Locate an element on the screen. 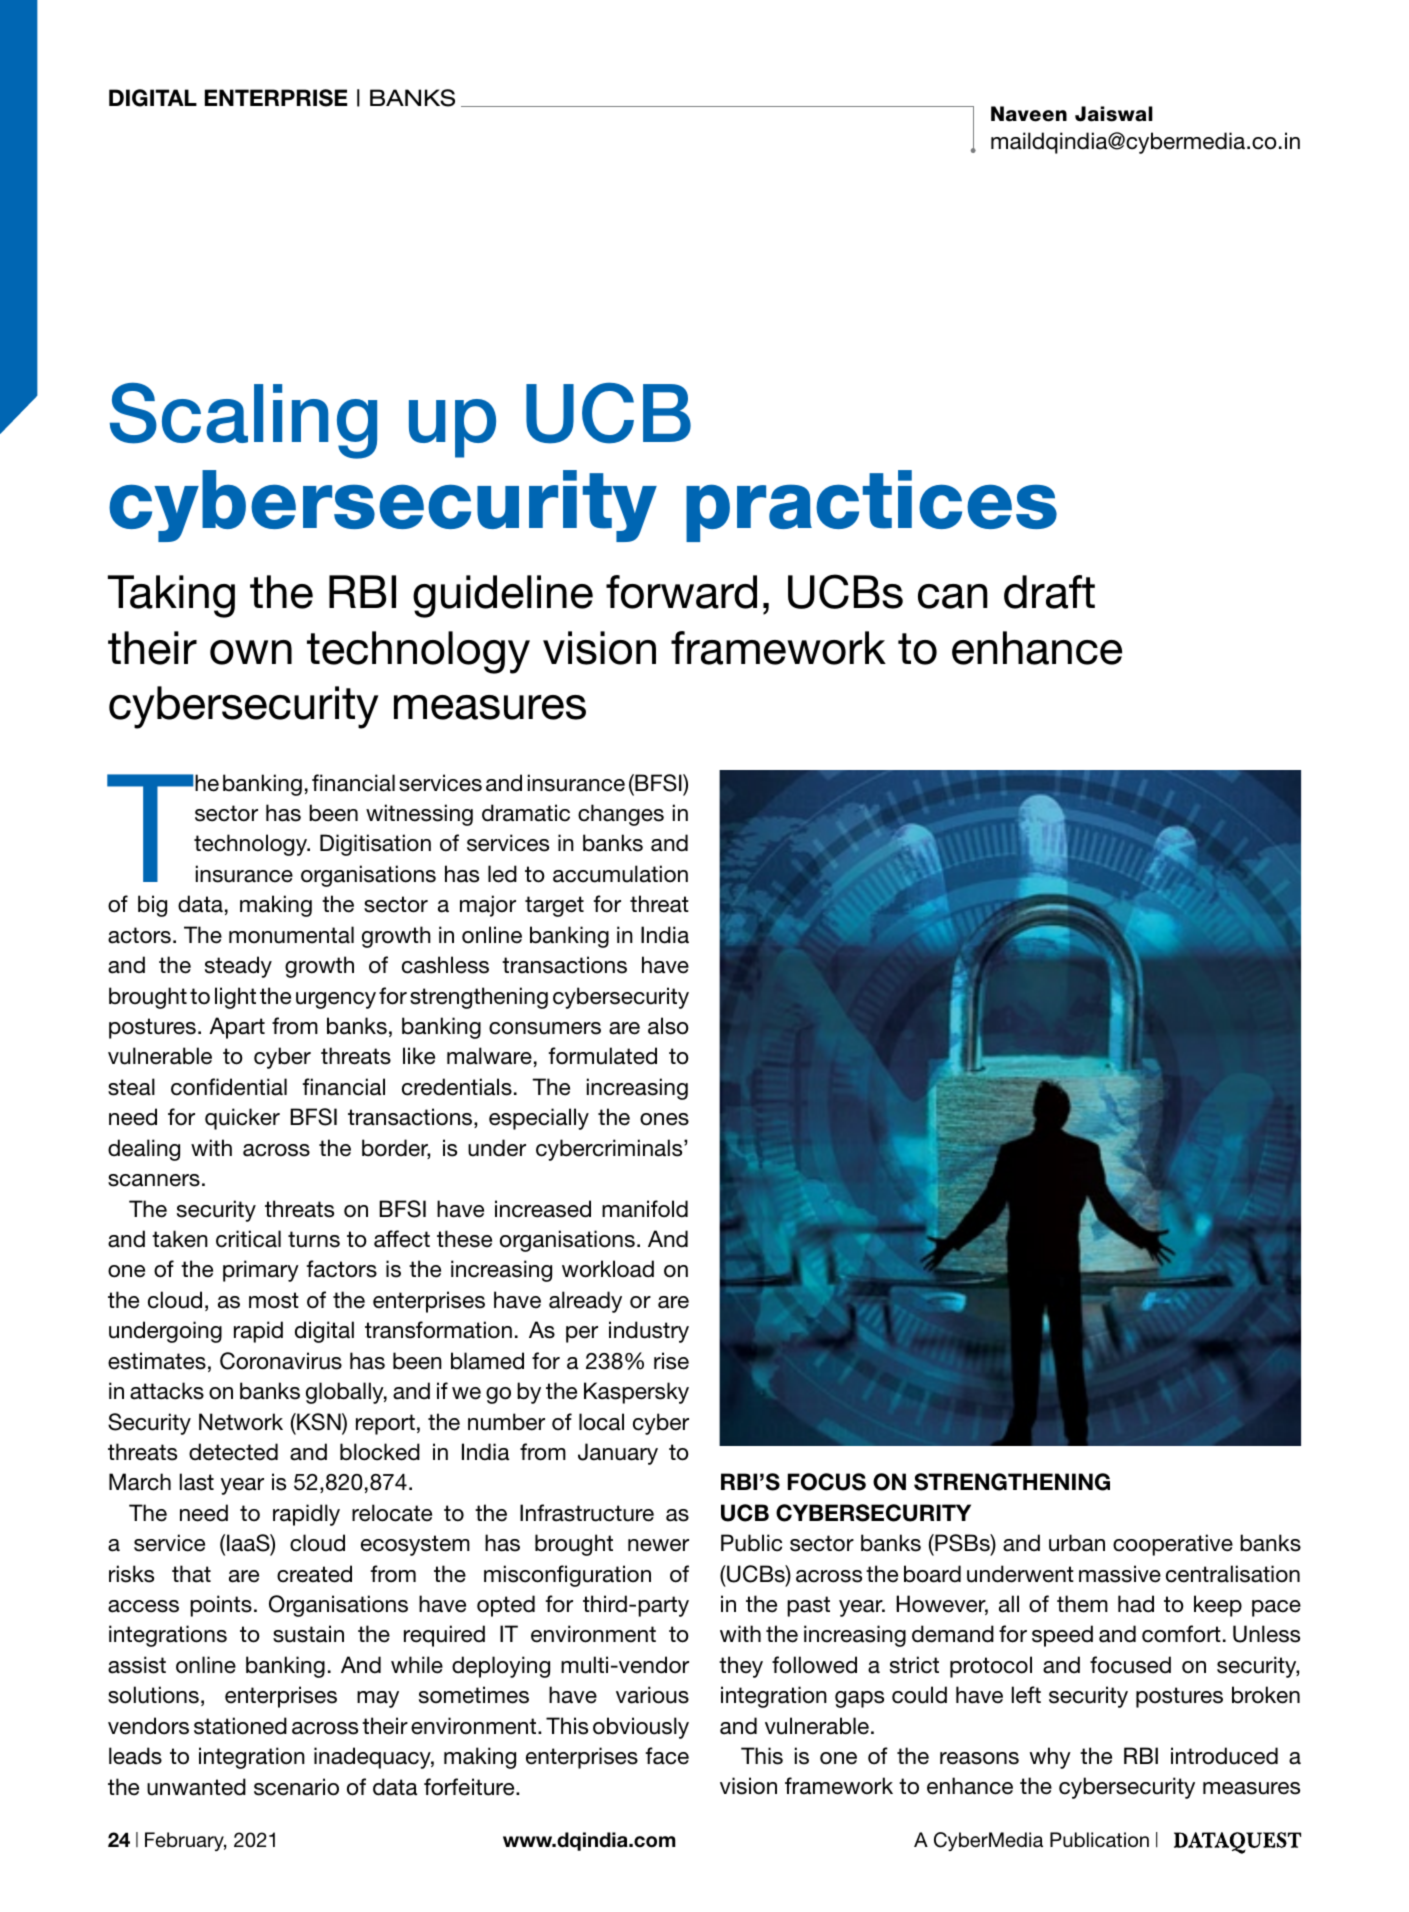  Taking is located at coordinates (171, 596).
